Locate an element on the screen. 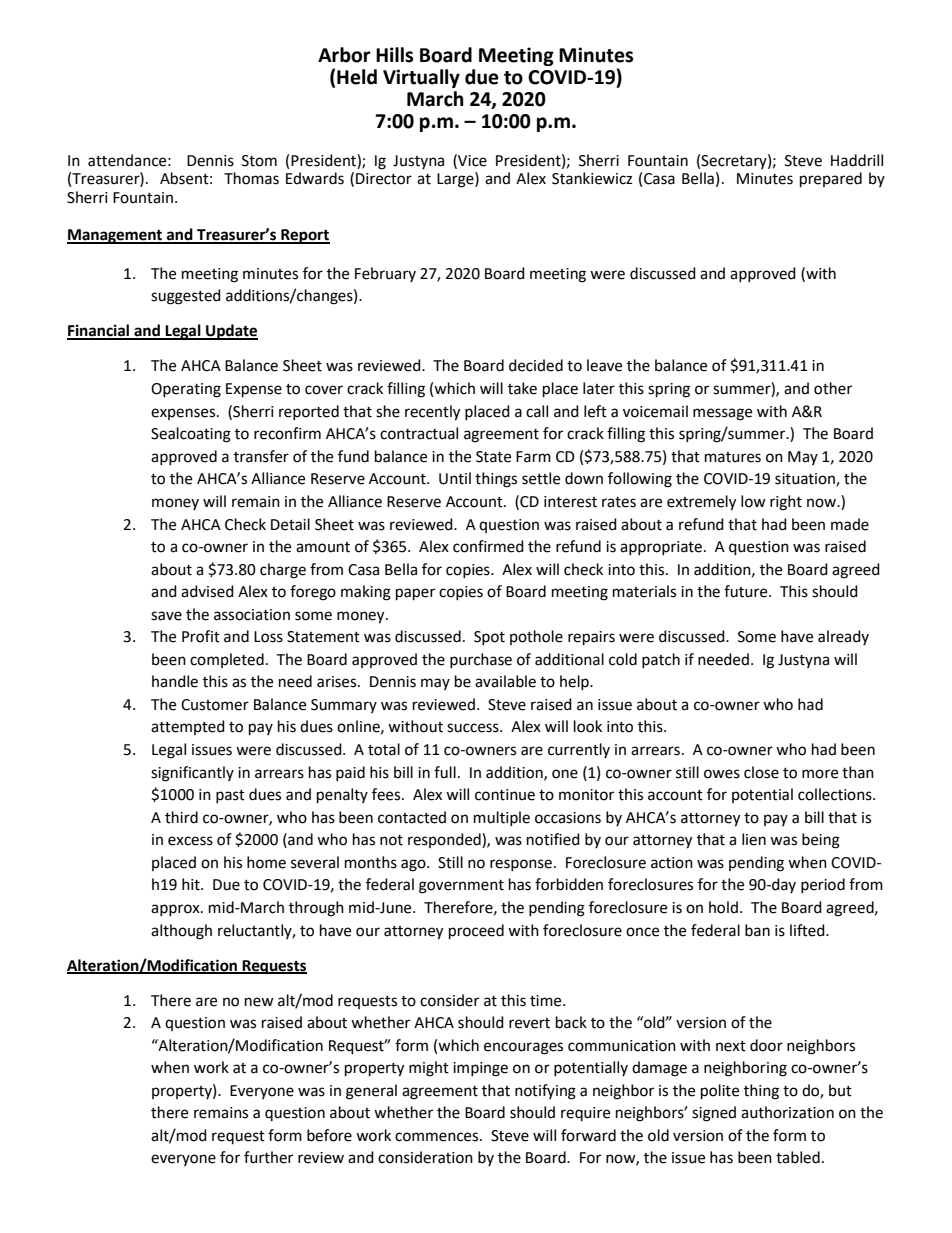  authorization is located at coordinates (787, 1112).
